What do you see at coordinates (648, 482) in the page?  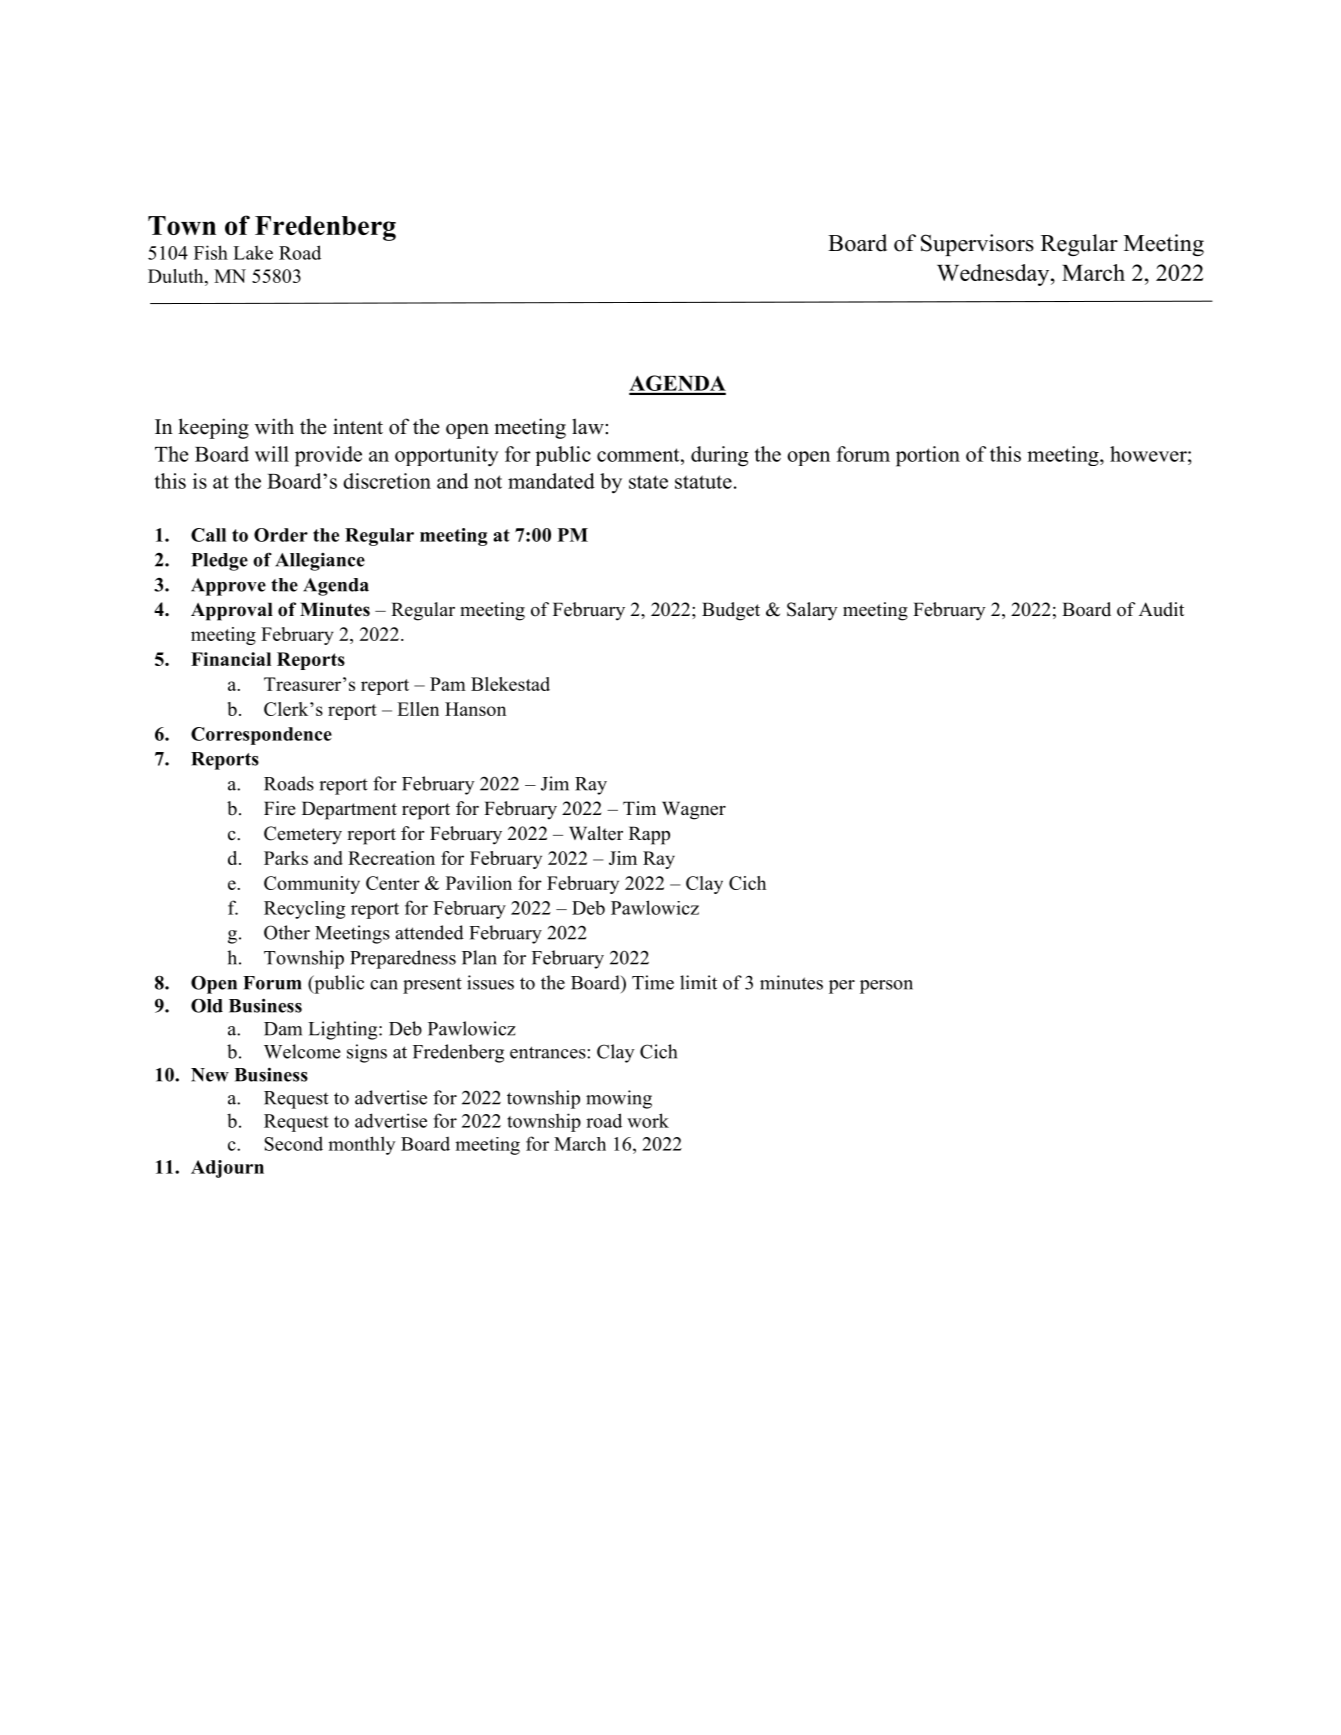 I see `state` at bounding box center [648, 482].
